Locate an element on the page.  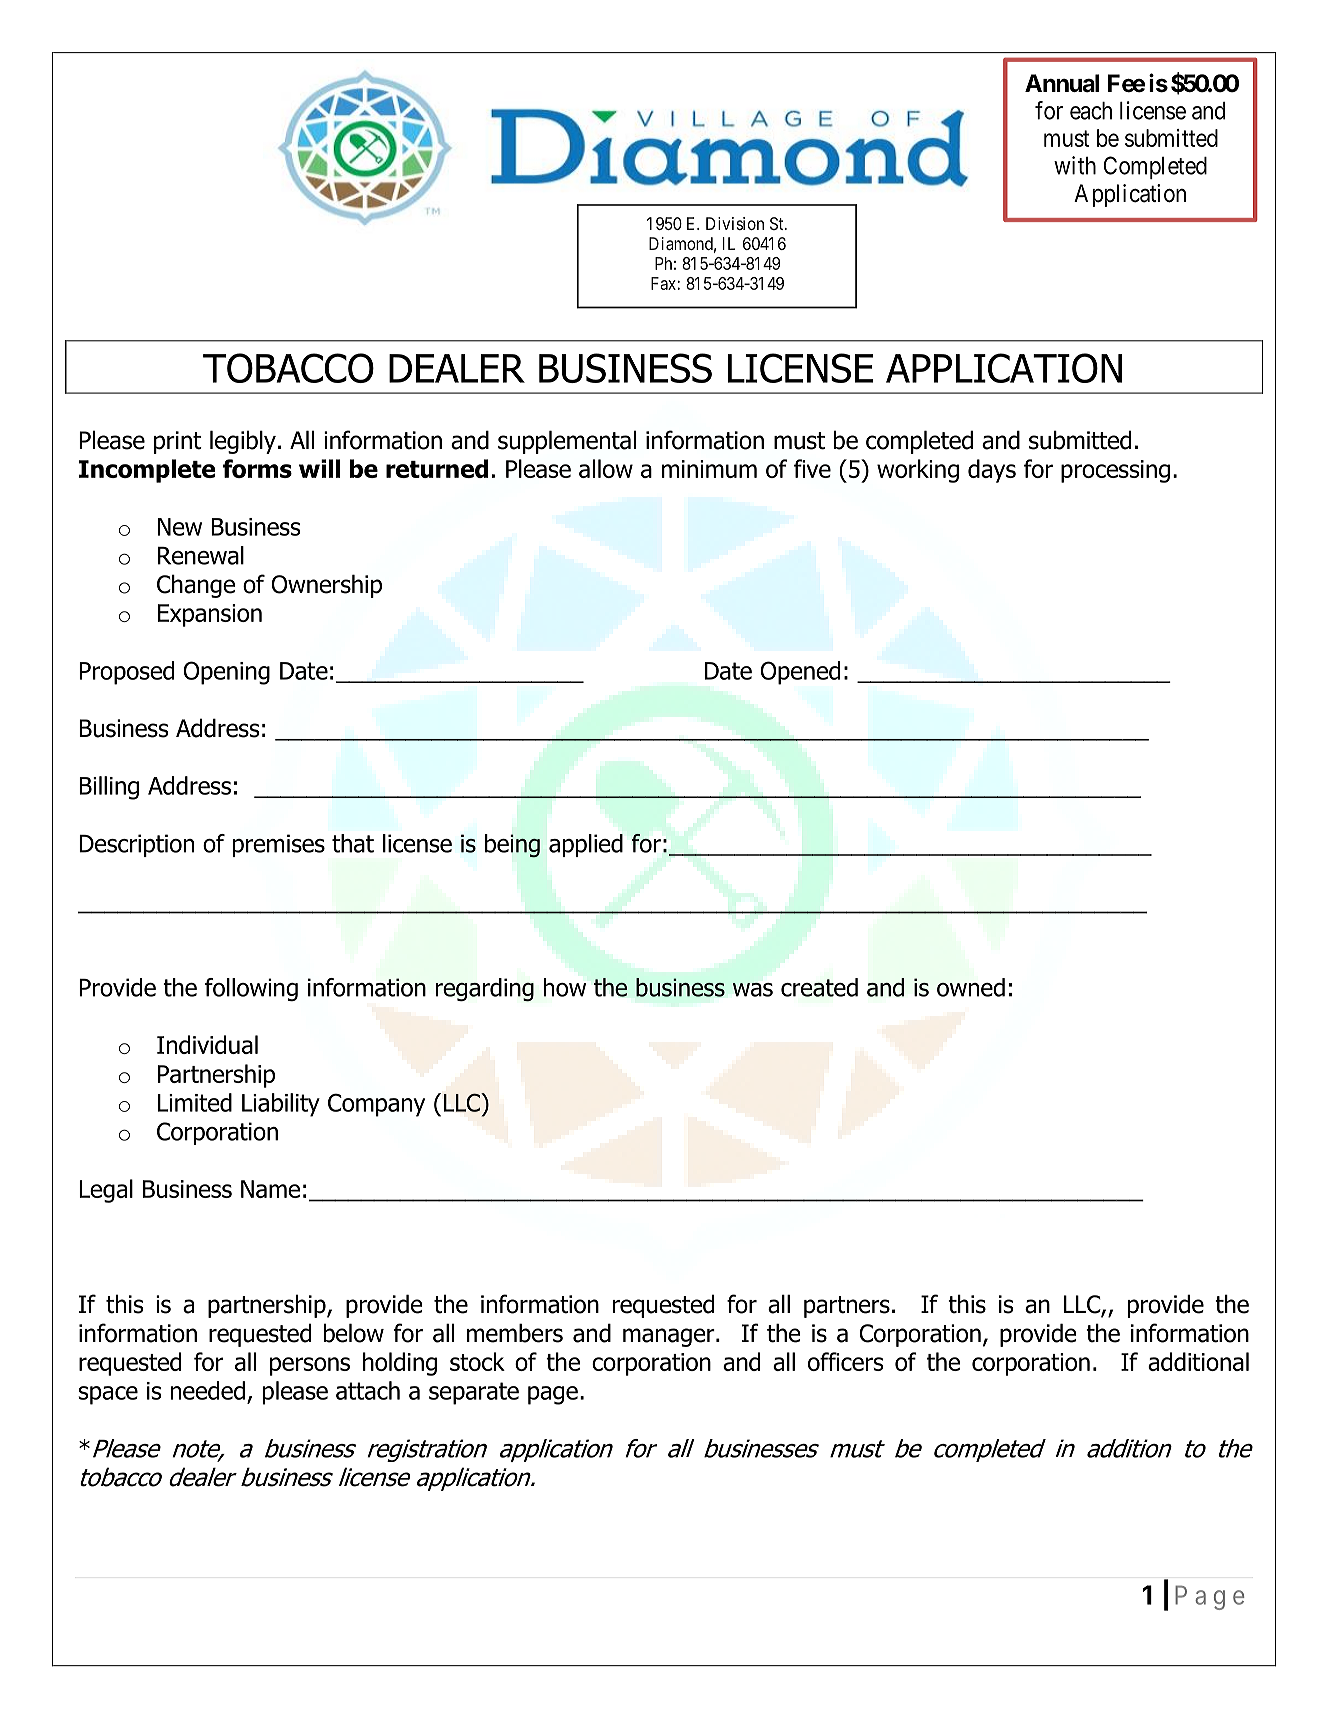
Opened is located at coordinates (800, 673).
